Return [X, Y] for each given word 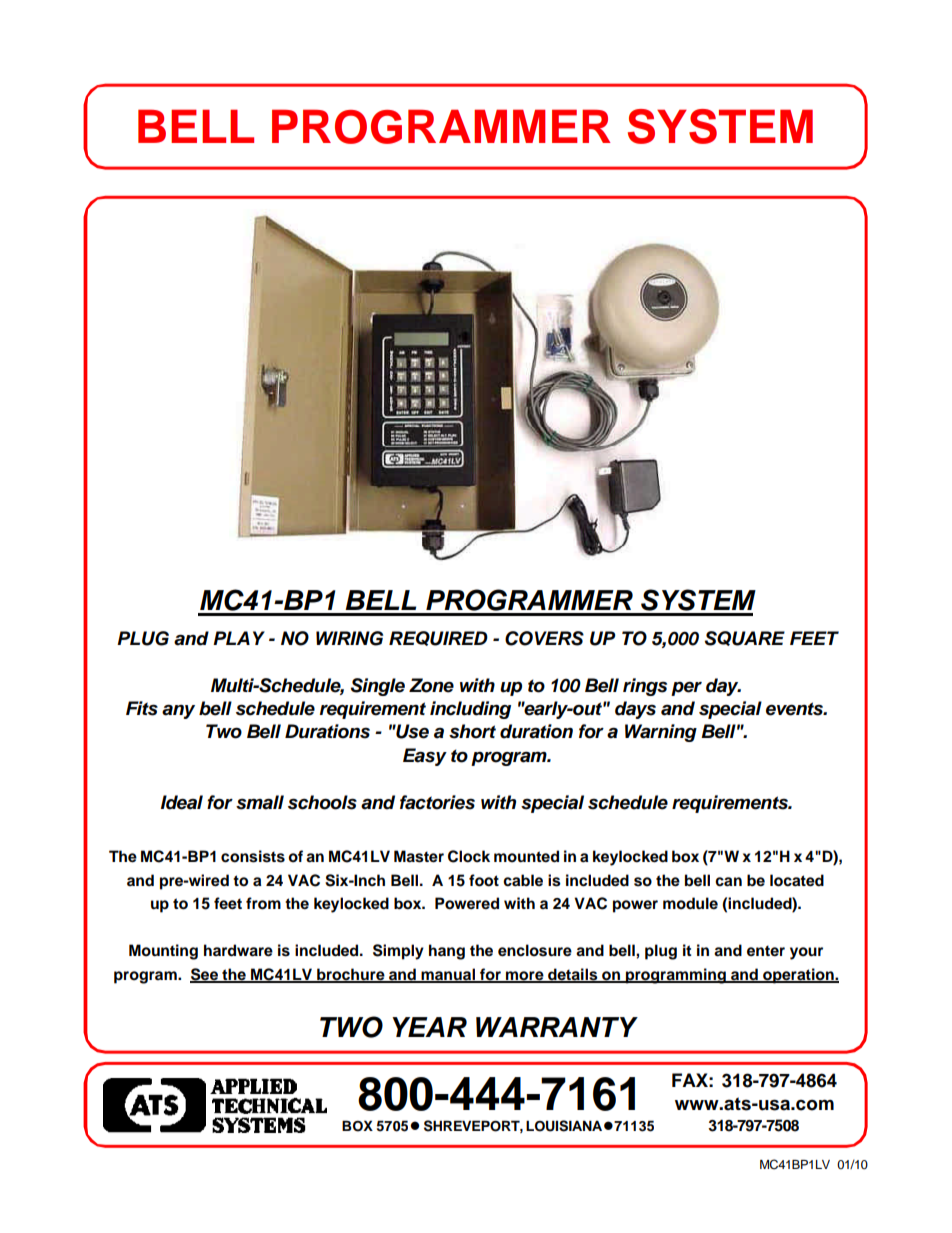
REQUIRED [438, 638]
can [728, 882]
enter [766, 951]
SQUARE [745, 638]
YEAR [429, 1027]
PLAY [239, 638]
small [260, 802]
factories [437, 802]
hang [447, 952]
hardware [238, 950]
